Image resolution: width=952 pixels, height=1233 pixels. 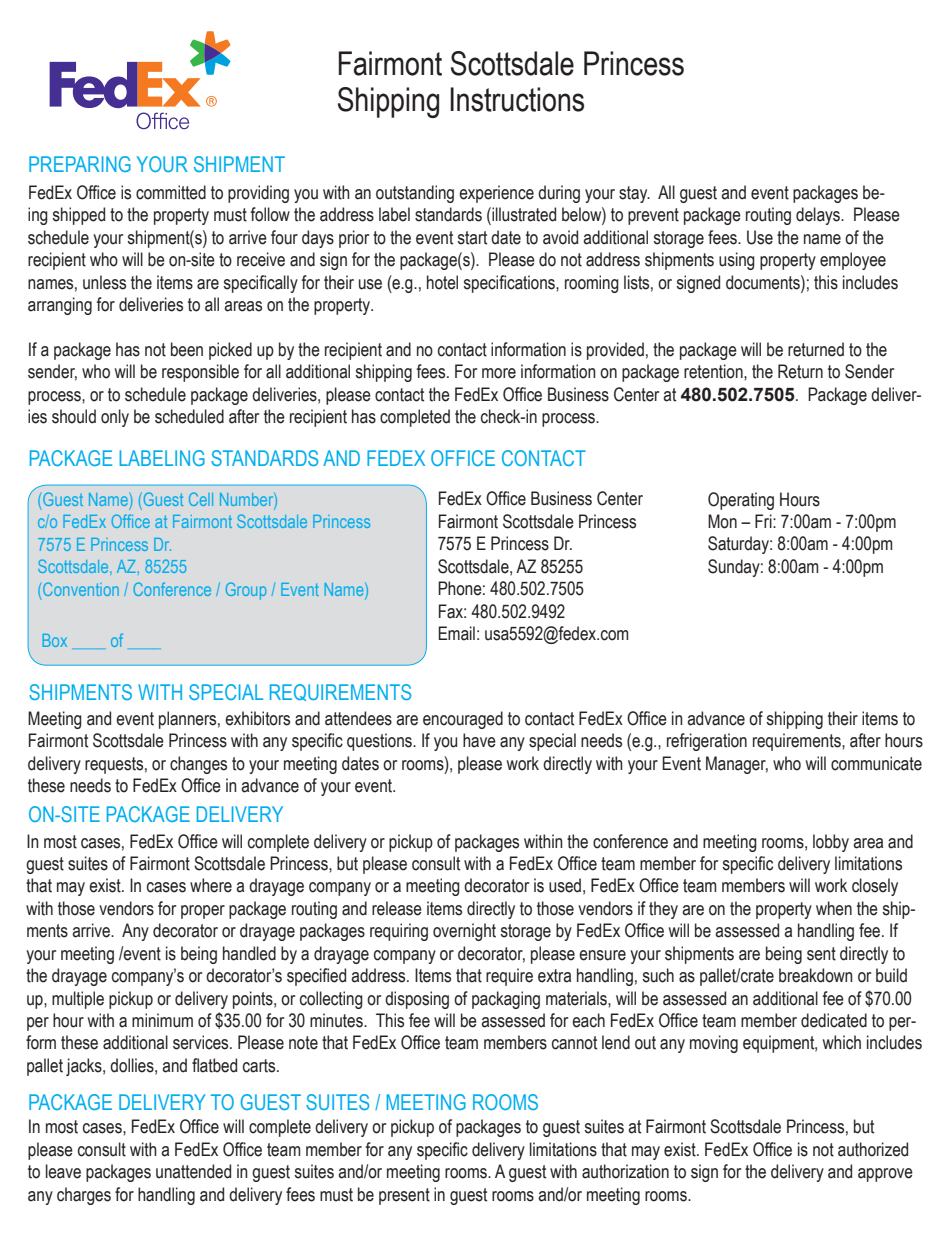 What do you see at coordinates (873, 1149) in the image?
I see `authorized` at bounding box center [873, 1149].
